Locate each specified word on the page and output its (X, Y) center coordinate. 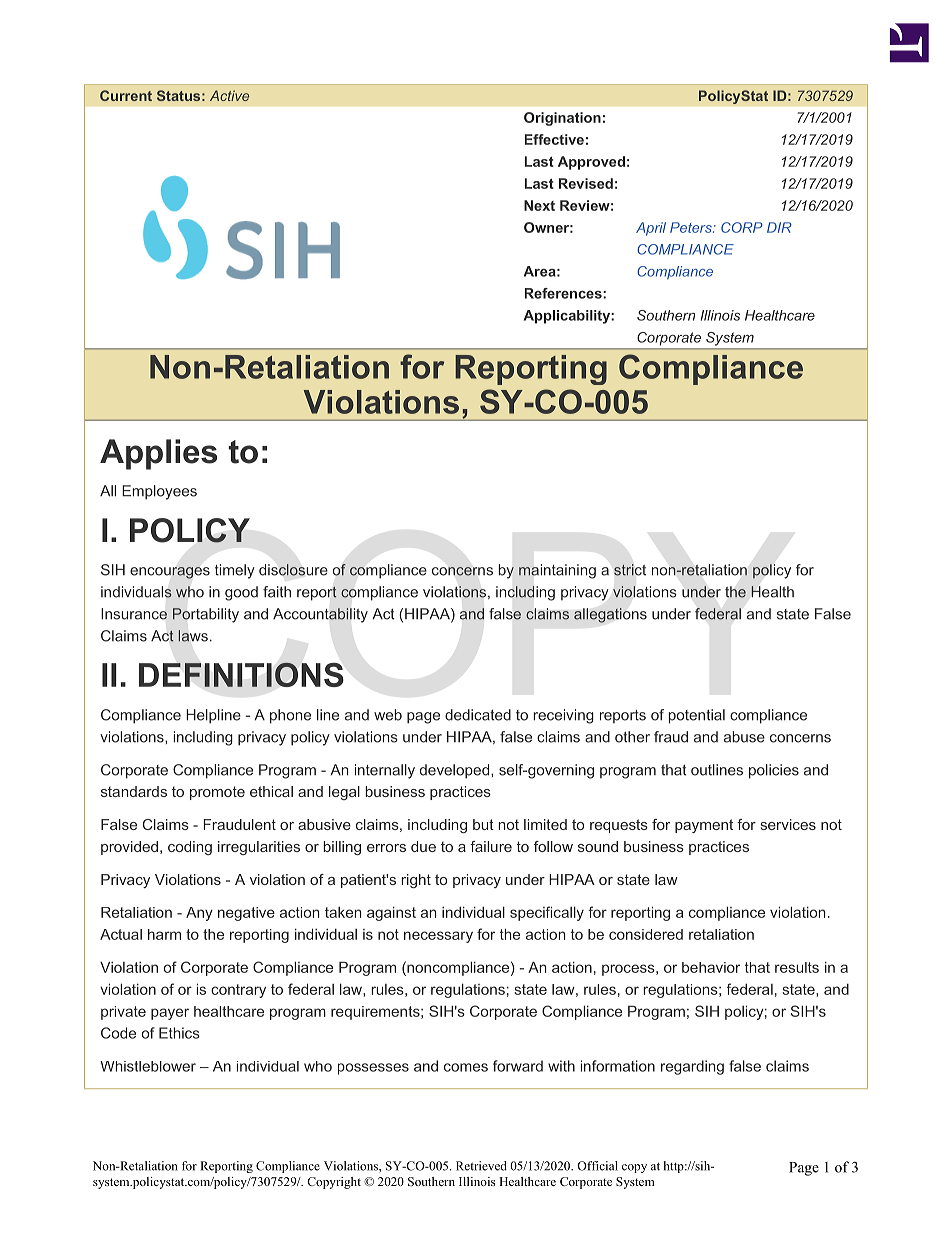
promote (217, 793)
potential (697, 716)
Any (199, 914)
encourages (170, 573)
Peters (692, 227)
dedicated (478, 715)
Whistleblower (148, 1066)
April (651, 229)
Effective (554, 139)
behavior (711, 967)
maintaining (557, 571)
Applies (158, 454)
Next (539, 205)
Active (229, 95)
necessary (438, 937)
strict (630, 570)
